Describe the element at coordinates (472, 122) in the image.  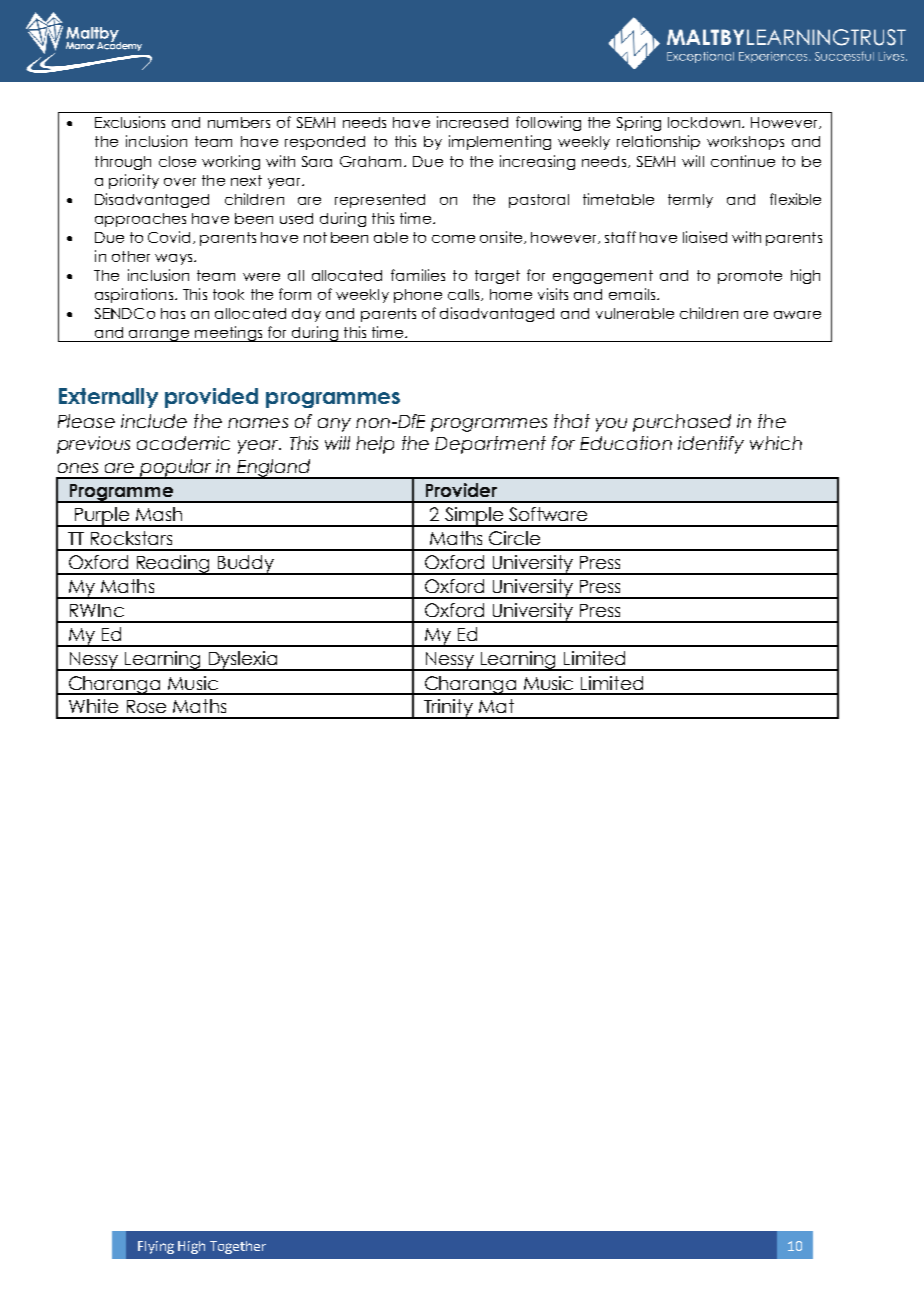
I see `increased` at that location.
